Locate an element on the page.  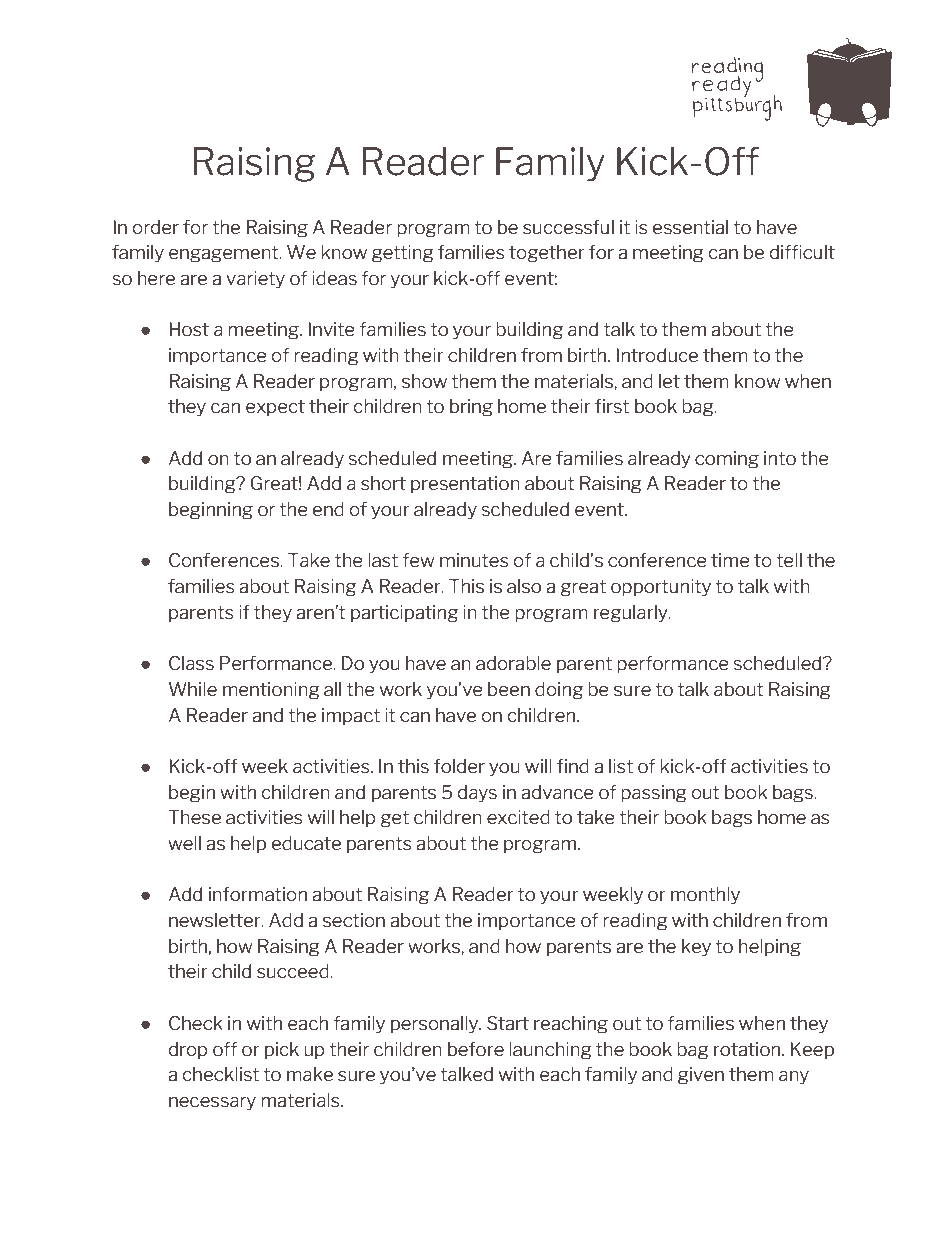
adorable is located at coordinates (513, 663).
